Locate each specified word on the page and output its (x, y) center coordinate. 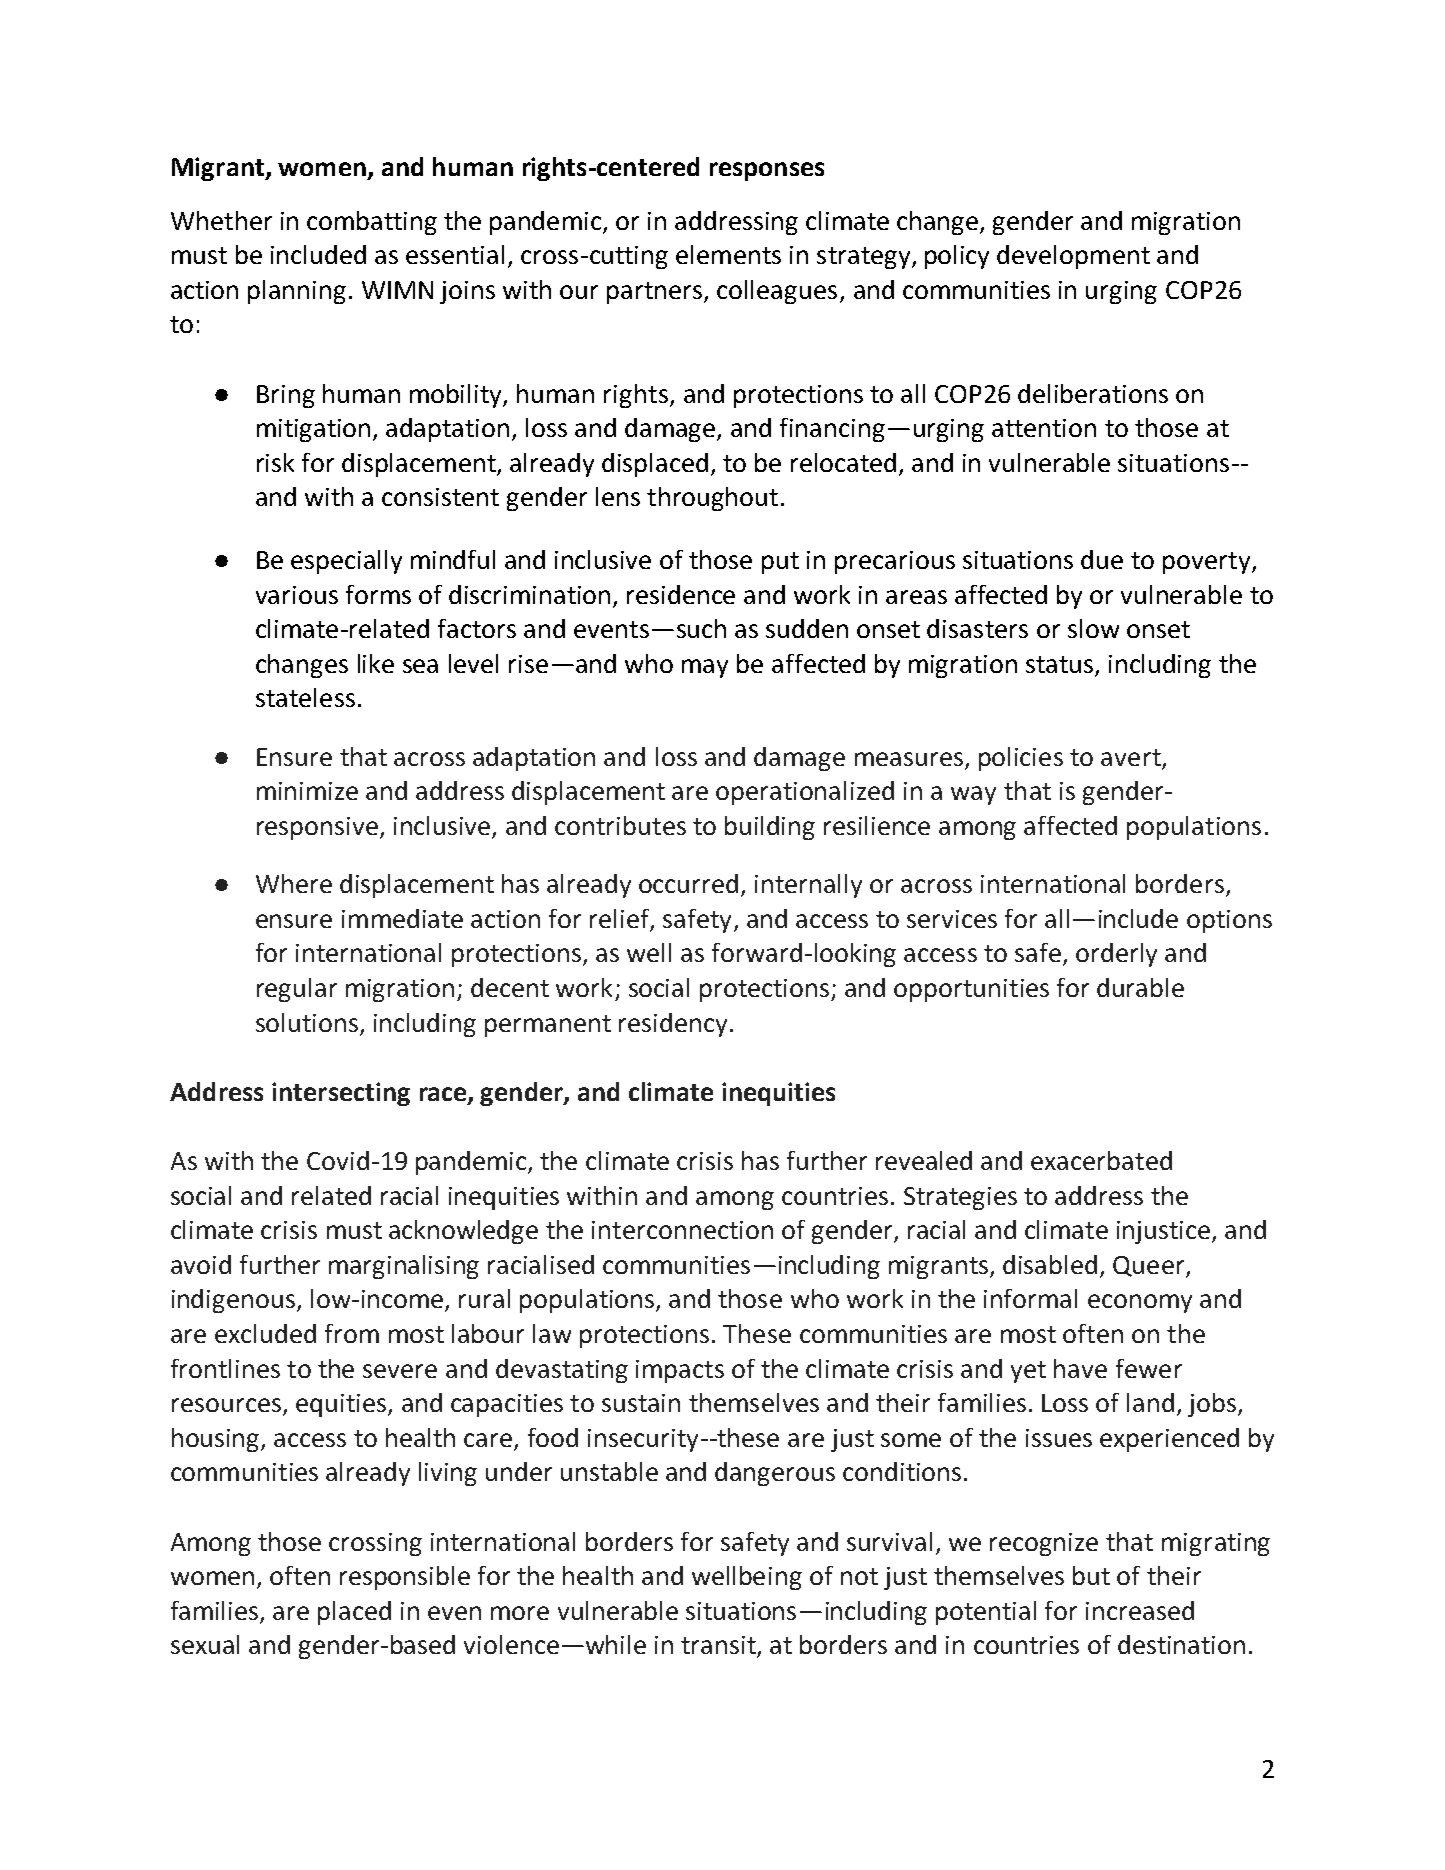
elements (728, 254)
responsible (405, 1578)
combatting (372, 223)
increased (1140, 1610)
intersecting (341, 1094)
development (1073, 257)
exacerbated (1101, 1160)
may (705, 668)
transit (719, 1646)
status (1061, 666)
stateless (305, 697)
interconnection (682, 1230)
